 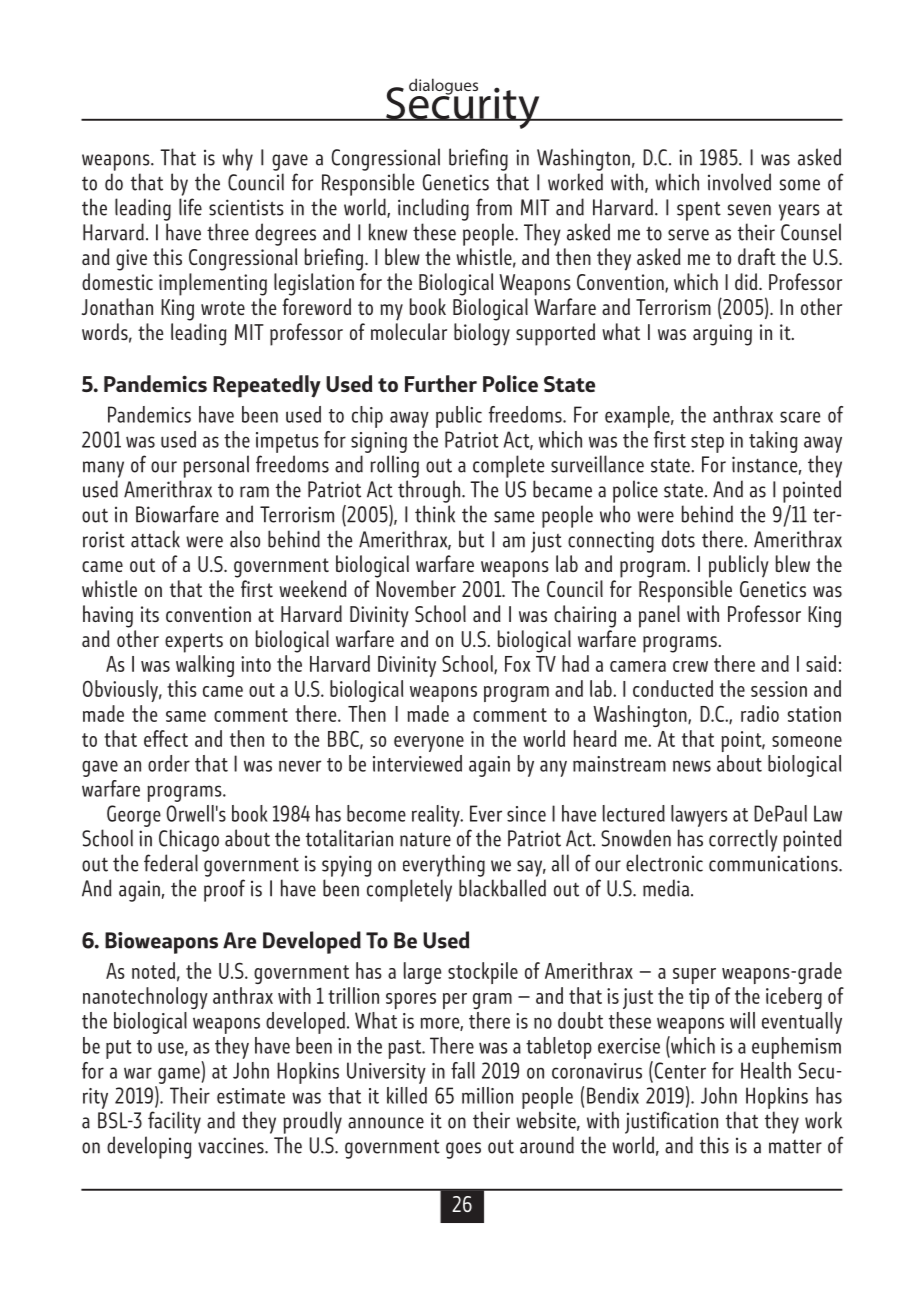 What do you see at coordinates (659, 616) in the screenshot?
I see `panel` at bounding box center [659, 616].
